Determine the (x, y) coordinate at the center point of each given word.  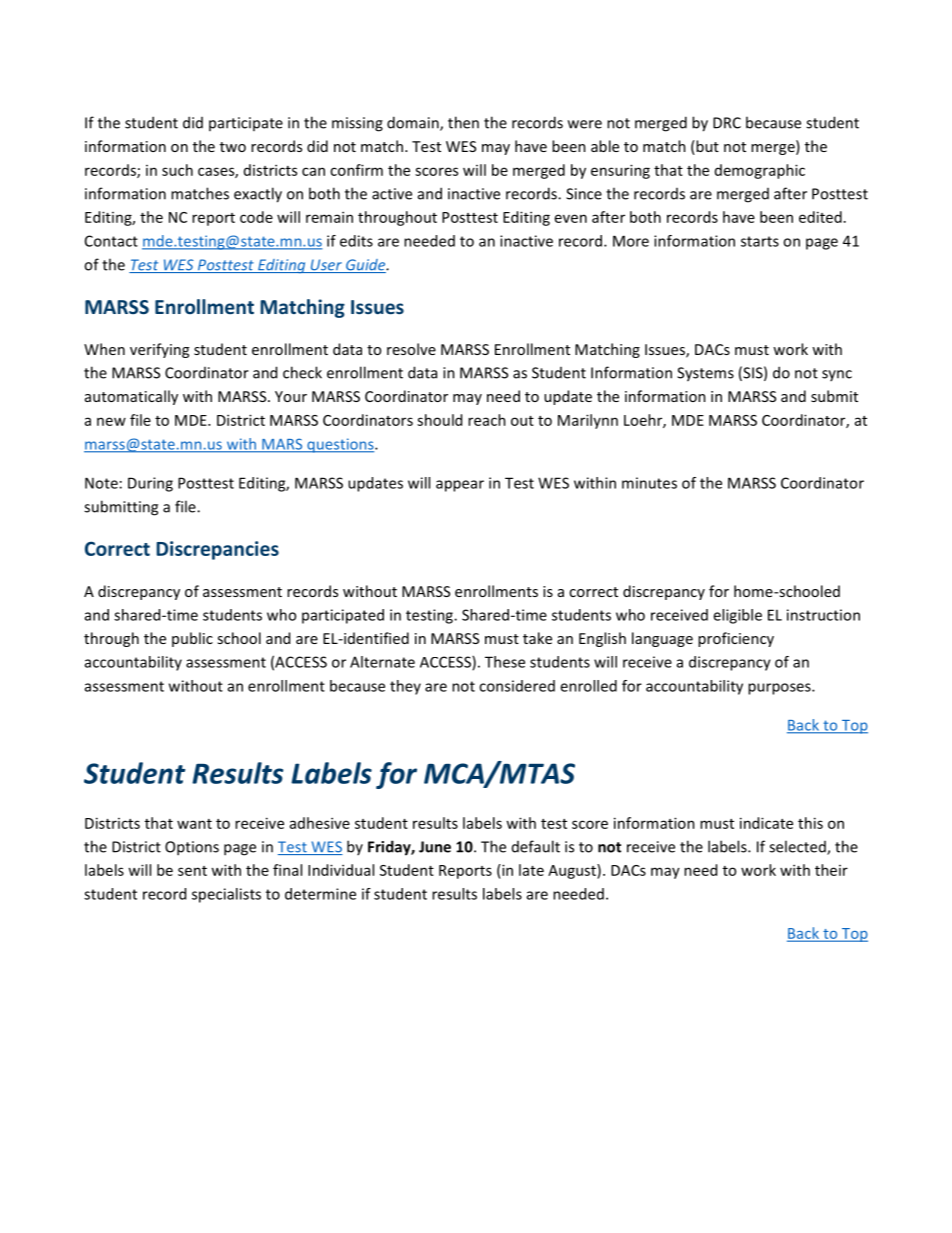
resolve (411, 349)
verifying (159, 350)
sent (192, 871)
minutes (649, 483)
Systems (705, 374)
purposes (780, 689)
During (150, 484)
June (435, 847)
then (463, 122)
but (706, 147)
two (233, 147)
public (192, 639)
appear (460, 486)
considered (517, 686)
